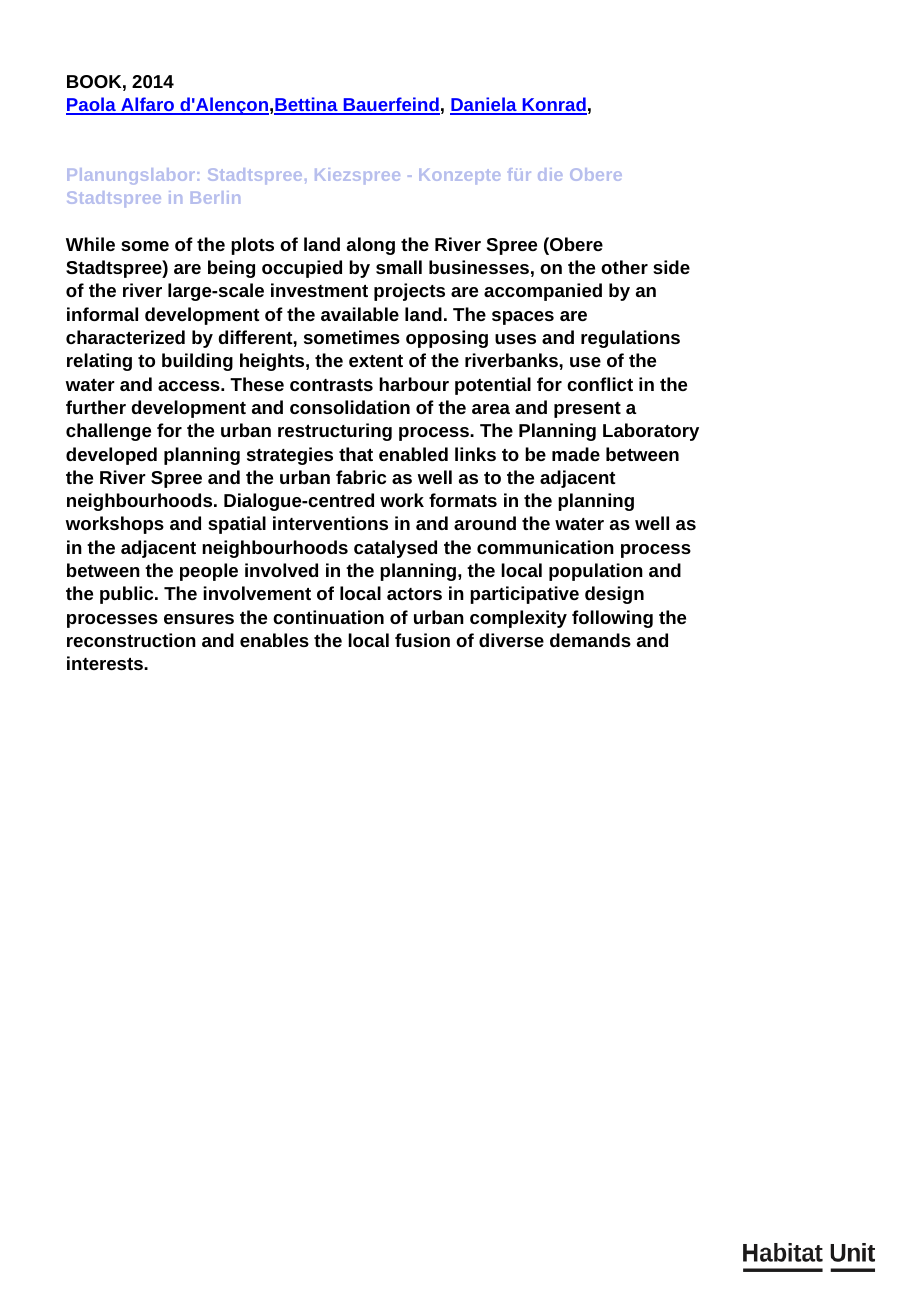 The width and height of the page is (924, 1308). I want to click on reconstruction, so click(131, 640).
